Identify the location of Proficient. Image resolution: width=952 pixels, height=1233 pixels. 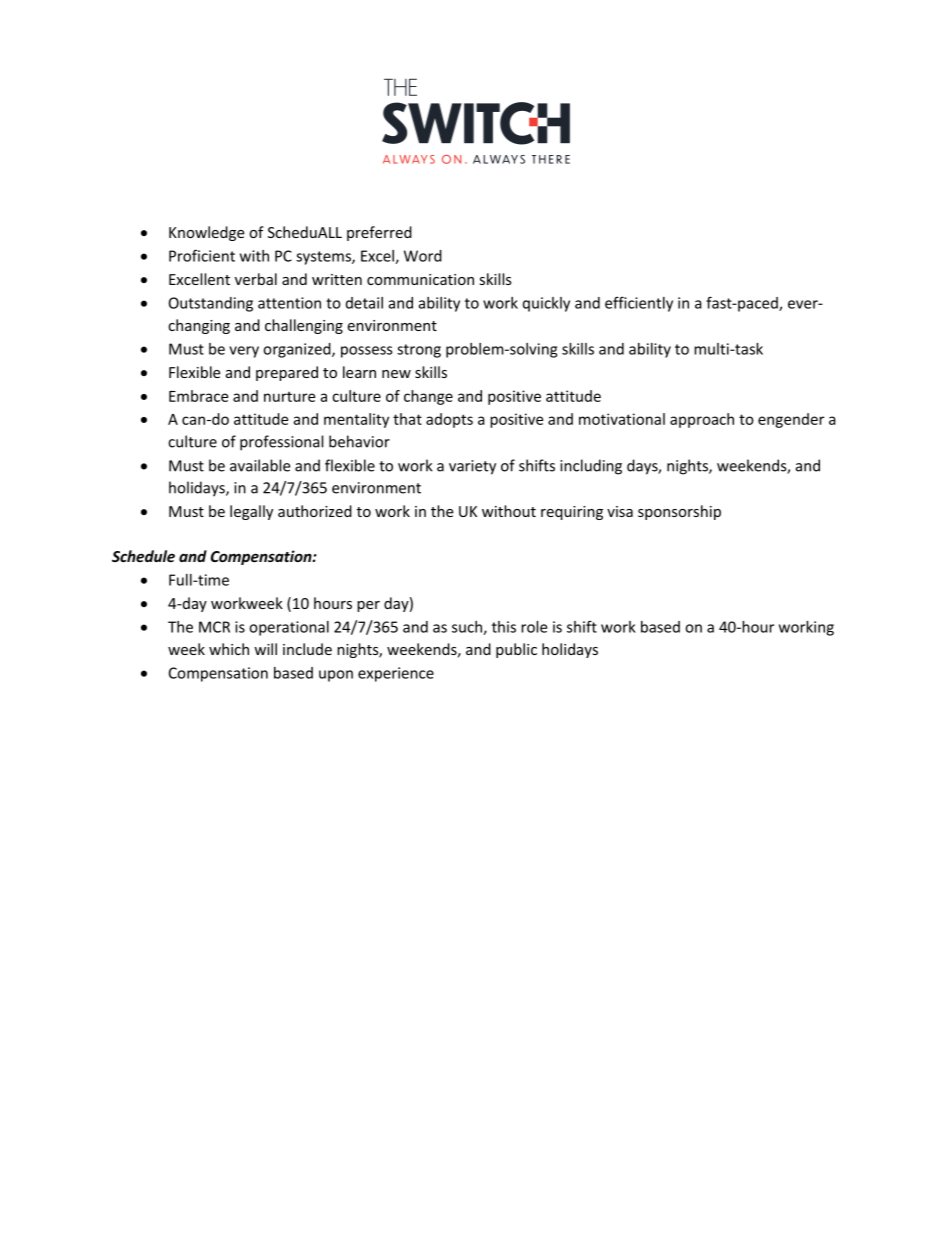
(202, 255).
